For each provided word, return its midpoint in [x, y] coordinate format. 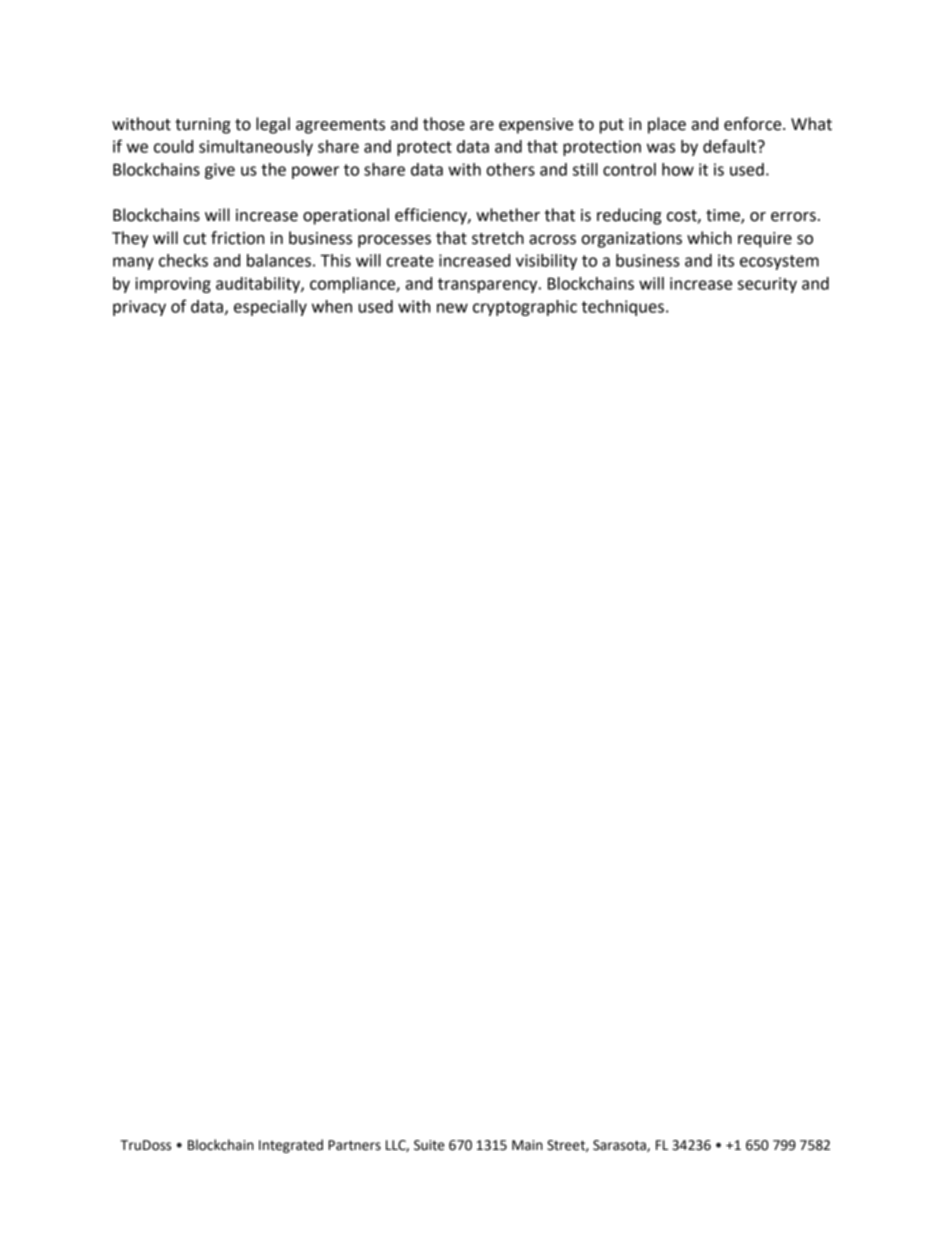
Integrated [291, 1146]
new [452, 308]
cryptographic [525, 308]
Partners [354, 1145]
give [220, 171]
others [511, 169]
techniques [623, 308]
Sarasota [620, 1146]
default [731, 146]
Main [527, 1145]
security [767, 285]
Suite [429, 1145]
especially [270, 308]
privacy [139, 308]
